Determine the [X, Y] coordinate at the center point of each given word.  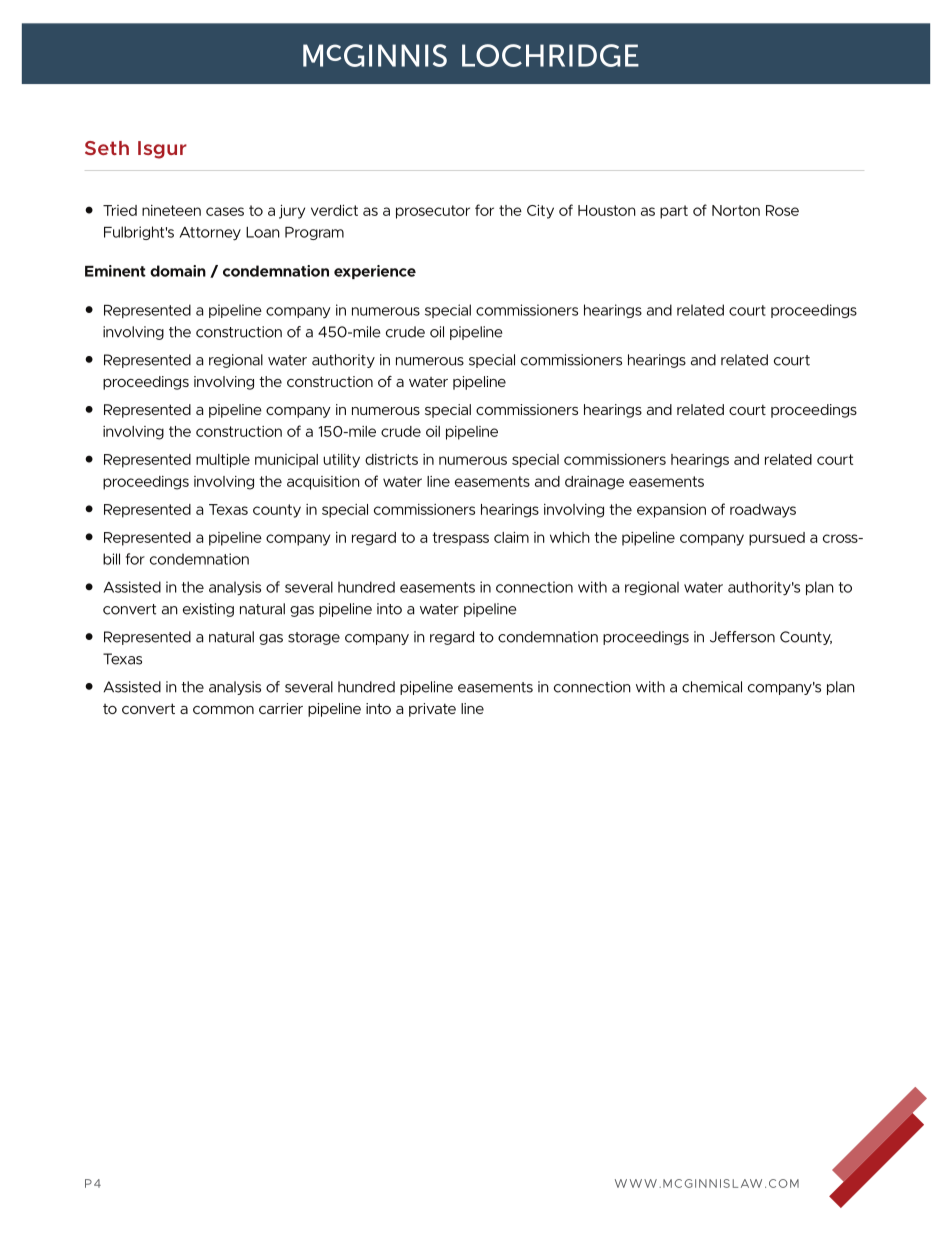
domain [178, 271]
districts [391, 459]
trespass [460, 539]
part [674, 212]
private [432, 710]
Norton [736, 210]
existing [208, 610]
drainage [594, 483]
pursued [777, 539]
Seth [107, 148]
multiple [223, 461]
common [223, 710]
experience [375, 272]
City [540, 212]
